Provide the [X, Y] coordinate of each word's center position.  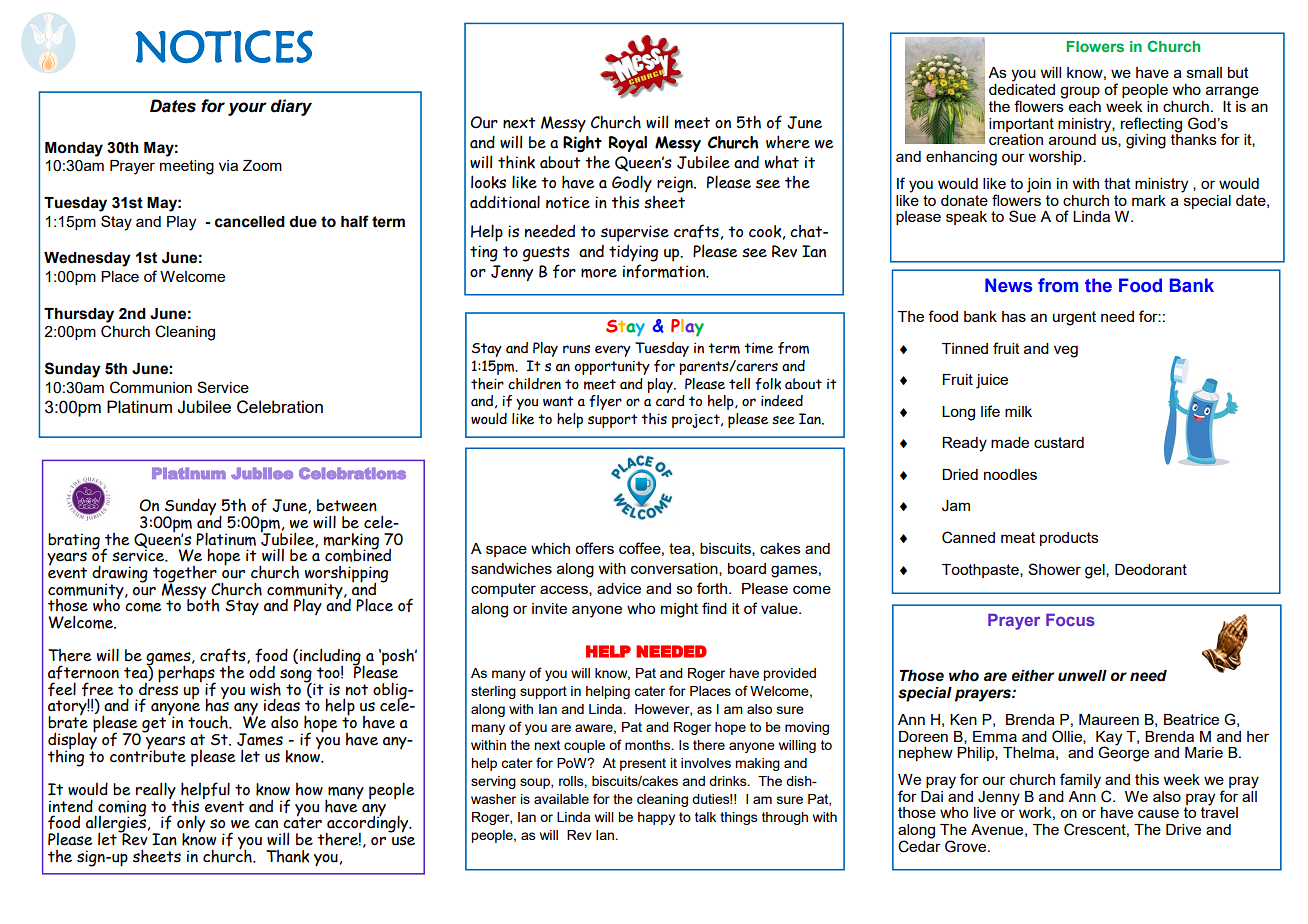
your [247, 109]
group [1080, 92]
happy [656, 818]
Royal [628, 144]
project [697, 421]
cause [1158, 813]
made [1010, 442]
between [347, 505]
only [191, 825]
